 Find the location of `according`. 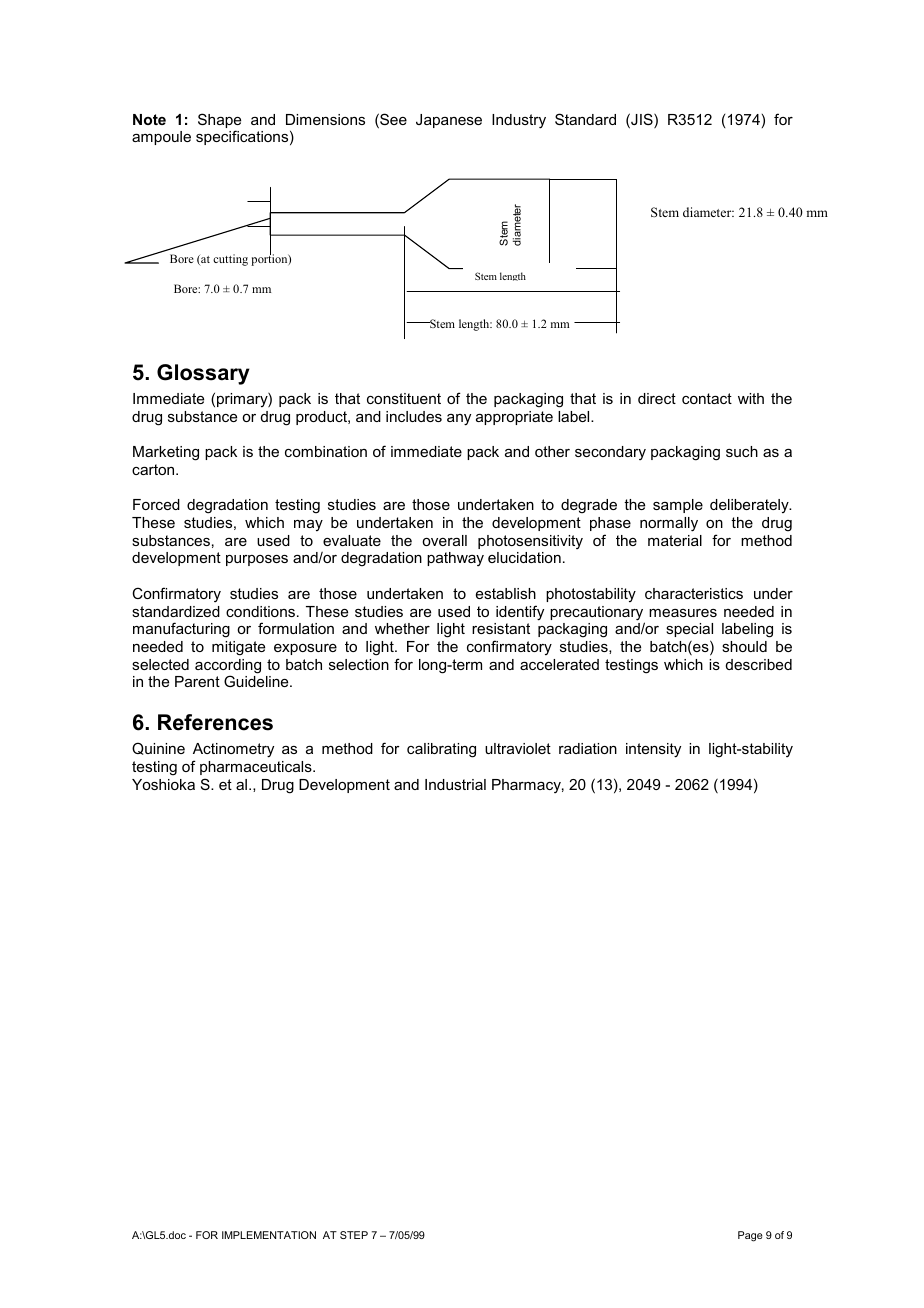

according is located at coordinates (228, 667).
